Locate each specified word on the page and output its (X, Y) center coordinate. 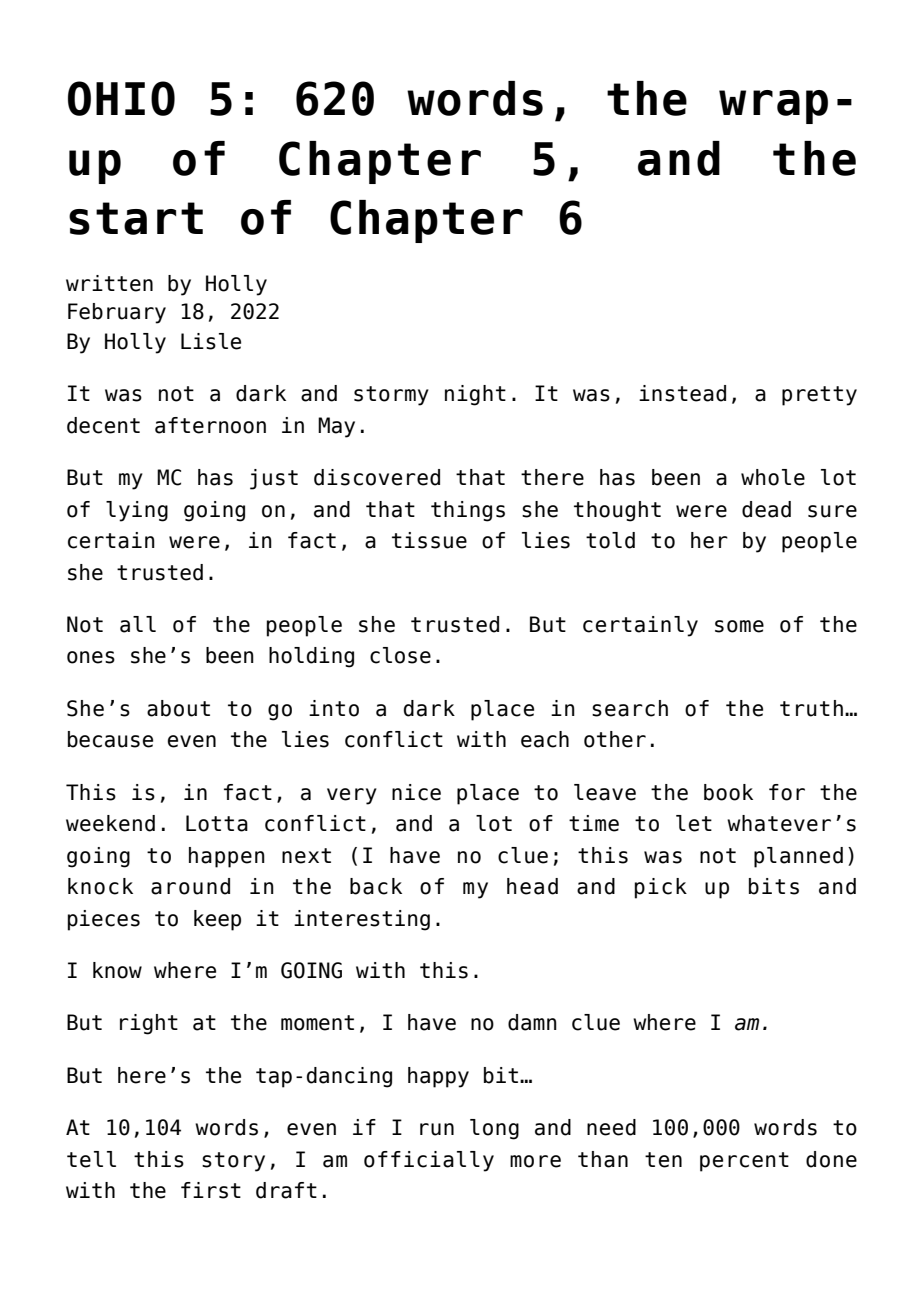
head (532, 886)
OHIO (121, 98)
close (400, 655)
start (136, 218)
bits (774, 886)
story (233, 1162)
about (178, 708)
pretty (819, 396)
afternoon (210, 425)
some (739, 626)
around (190, 886)
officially (429, 1161)
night (475, 395)
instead (682, 393)
